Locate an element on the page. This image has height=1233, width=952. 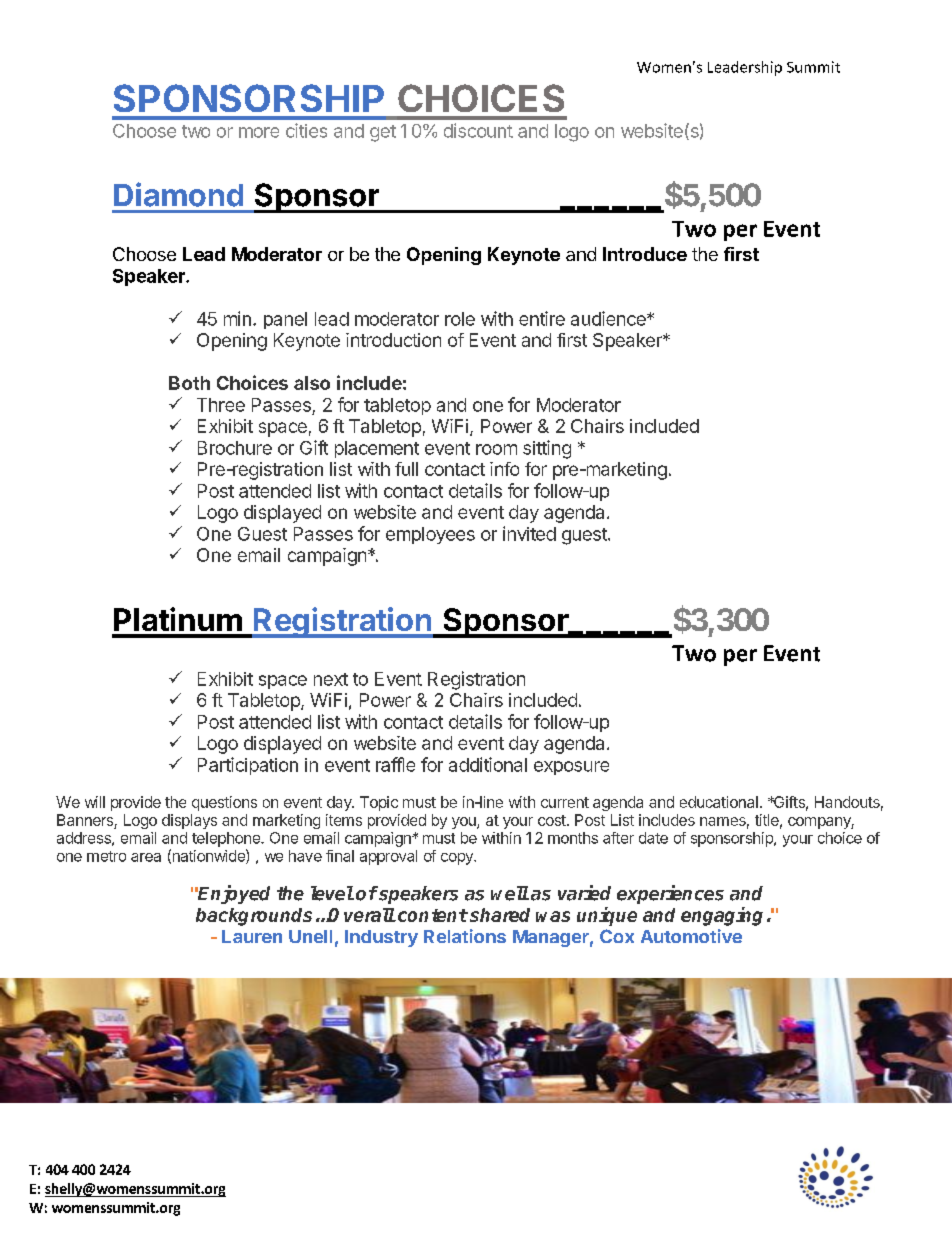
raffle is located at coordinates (395, 764).
